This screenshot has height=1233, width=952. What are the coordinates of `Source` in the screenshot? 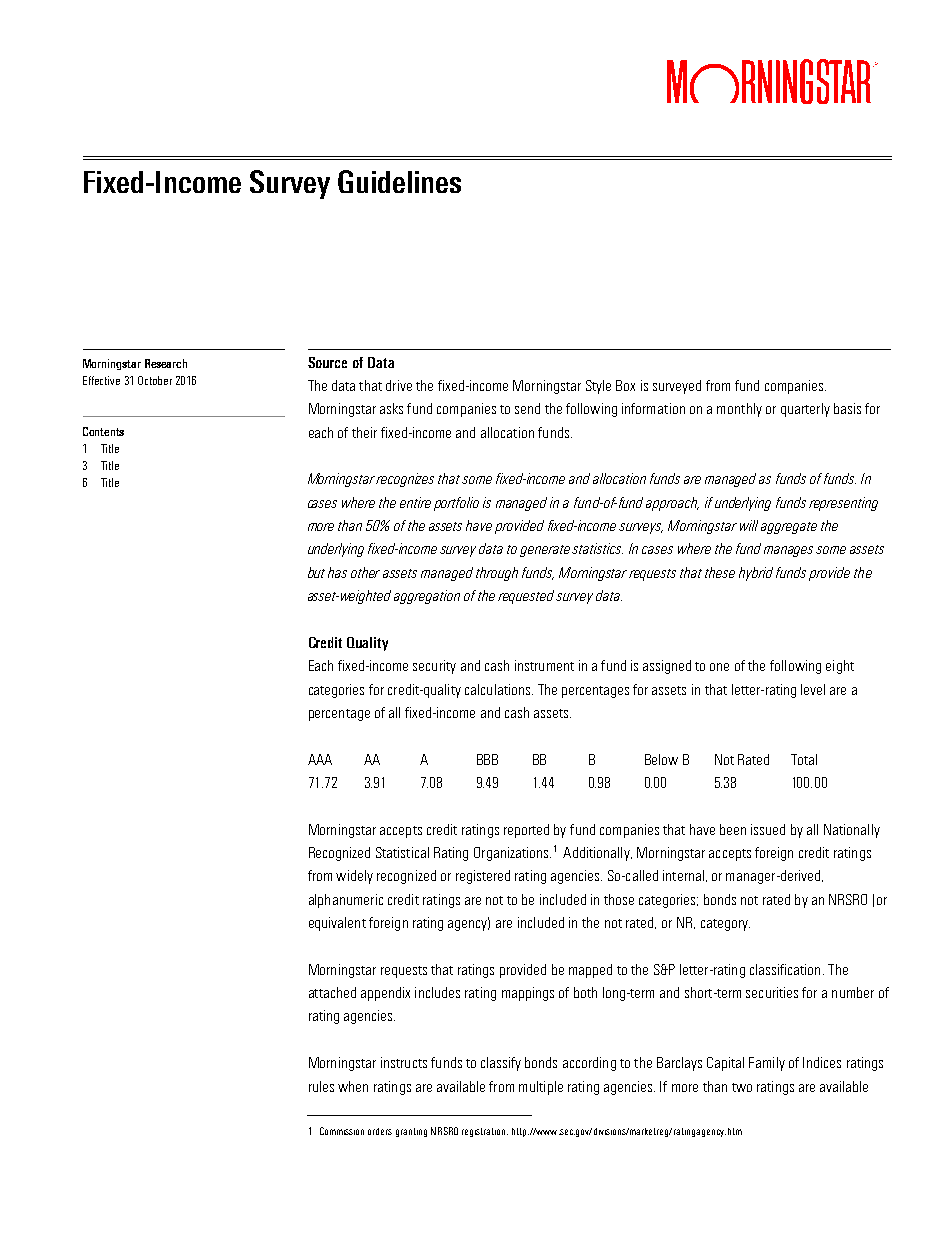 It's located at (327, 362).
